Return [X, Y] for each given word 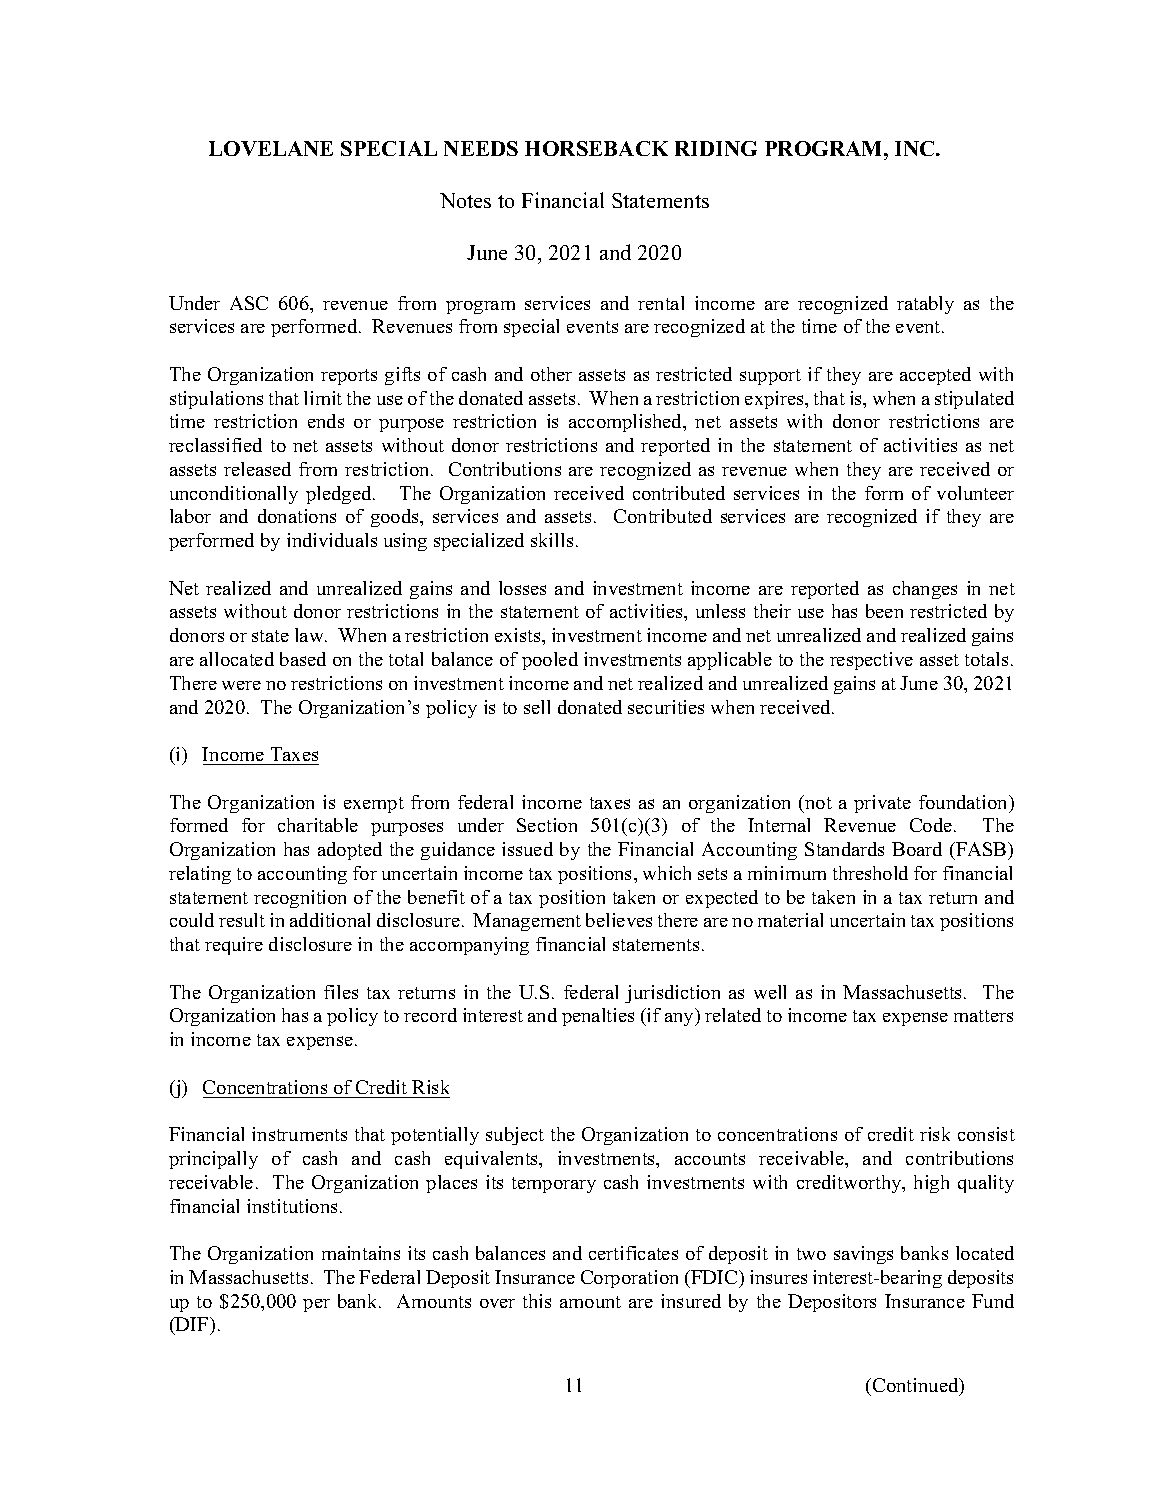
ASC [249, 303]
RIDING [716, 148]
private [882, 804]
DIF [192, 1324]
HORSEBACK [596, 148]
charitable [318, 825]
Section [547, 825]
